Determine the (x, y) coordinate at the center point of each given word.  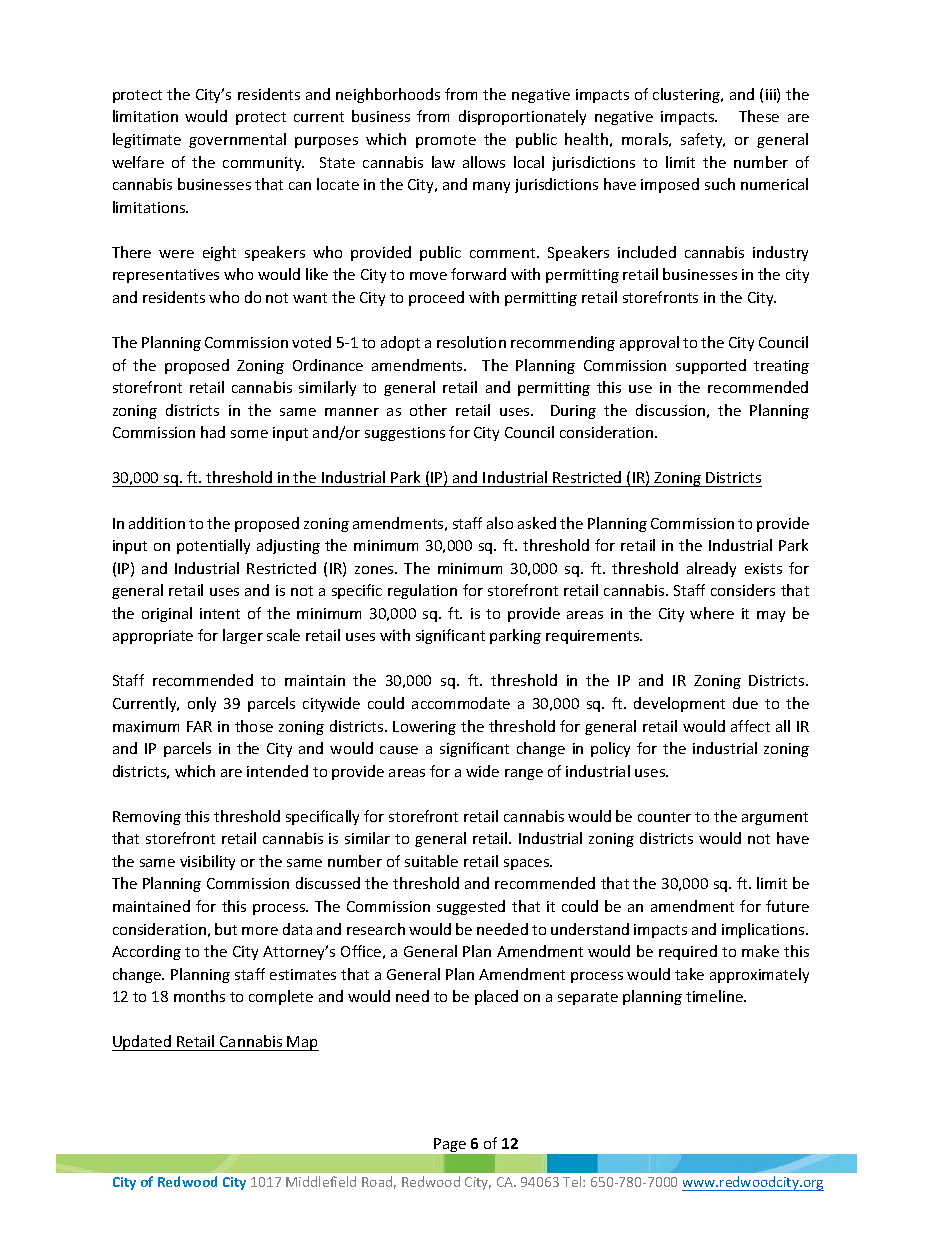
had (213, 432)
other (428, 410)
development (679, 704)
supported (711, 366)
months (199, 996)
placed (496, 997)
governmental (237, 140)
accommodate (461, 703)
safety (703, 140)
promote (446, 141)
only (202, 704)
